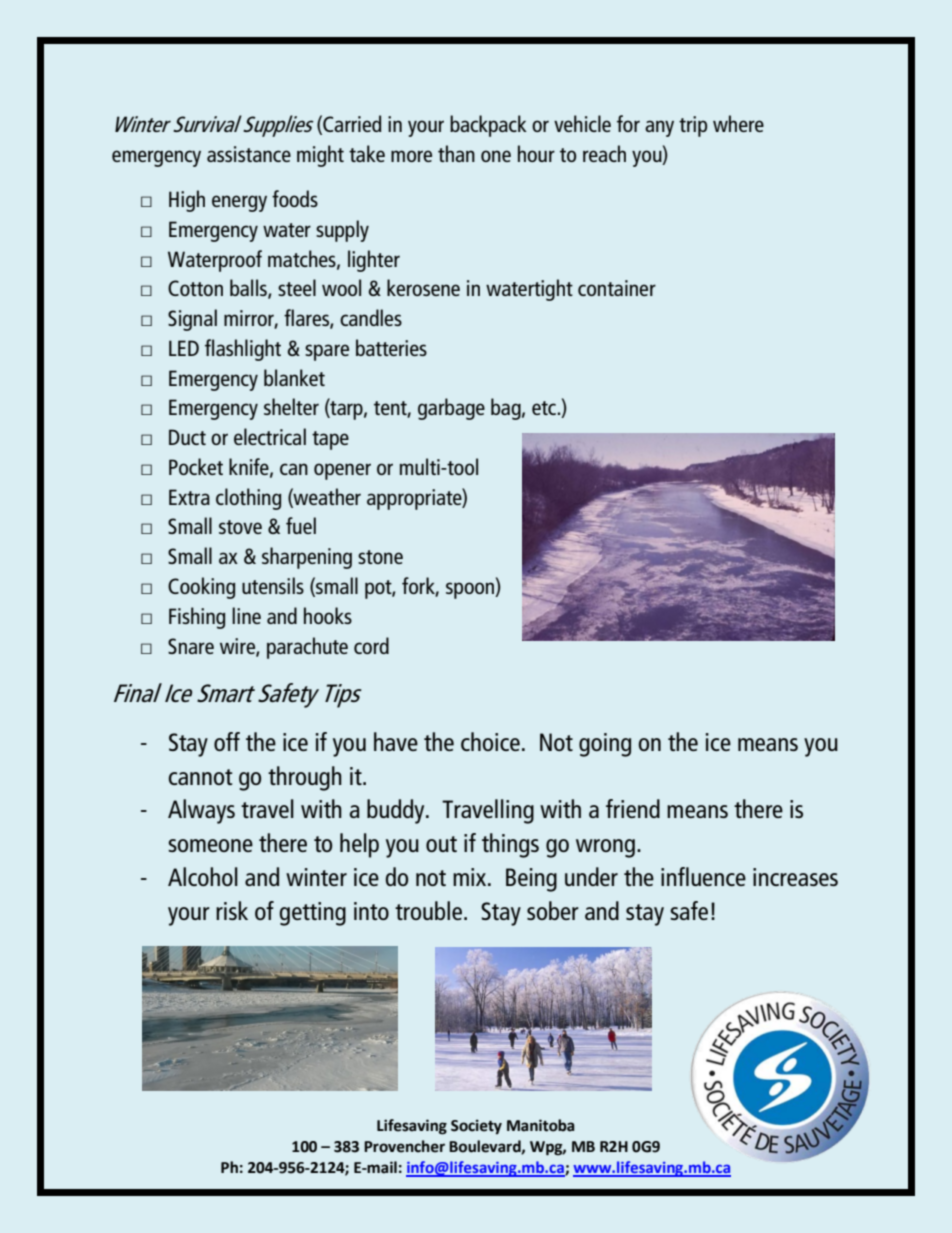  I want to click on choice, so click(490, 741).
